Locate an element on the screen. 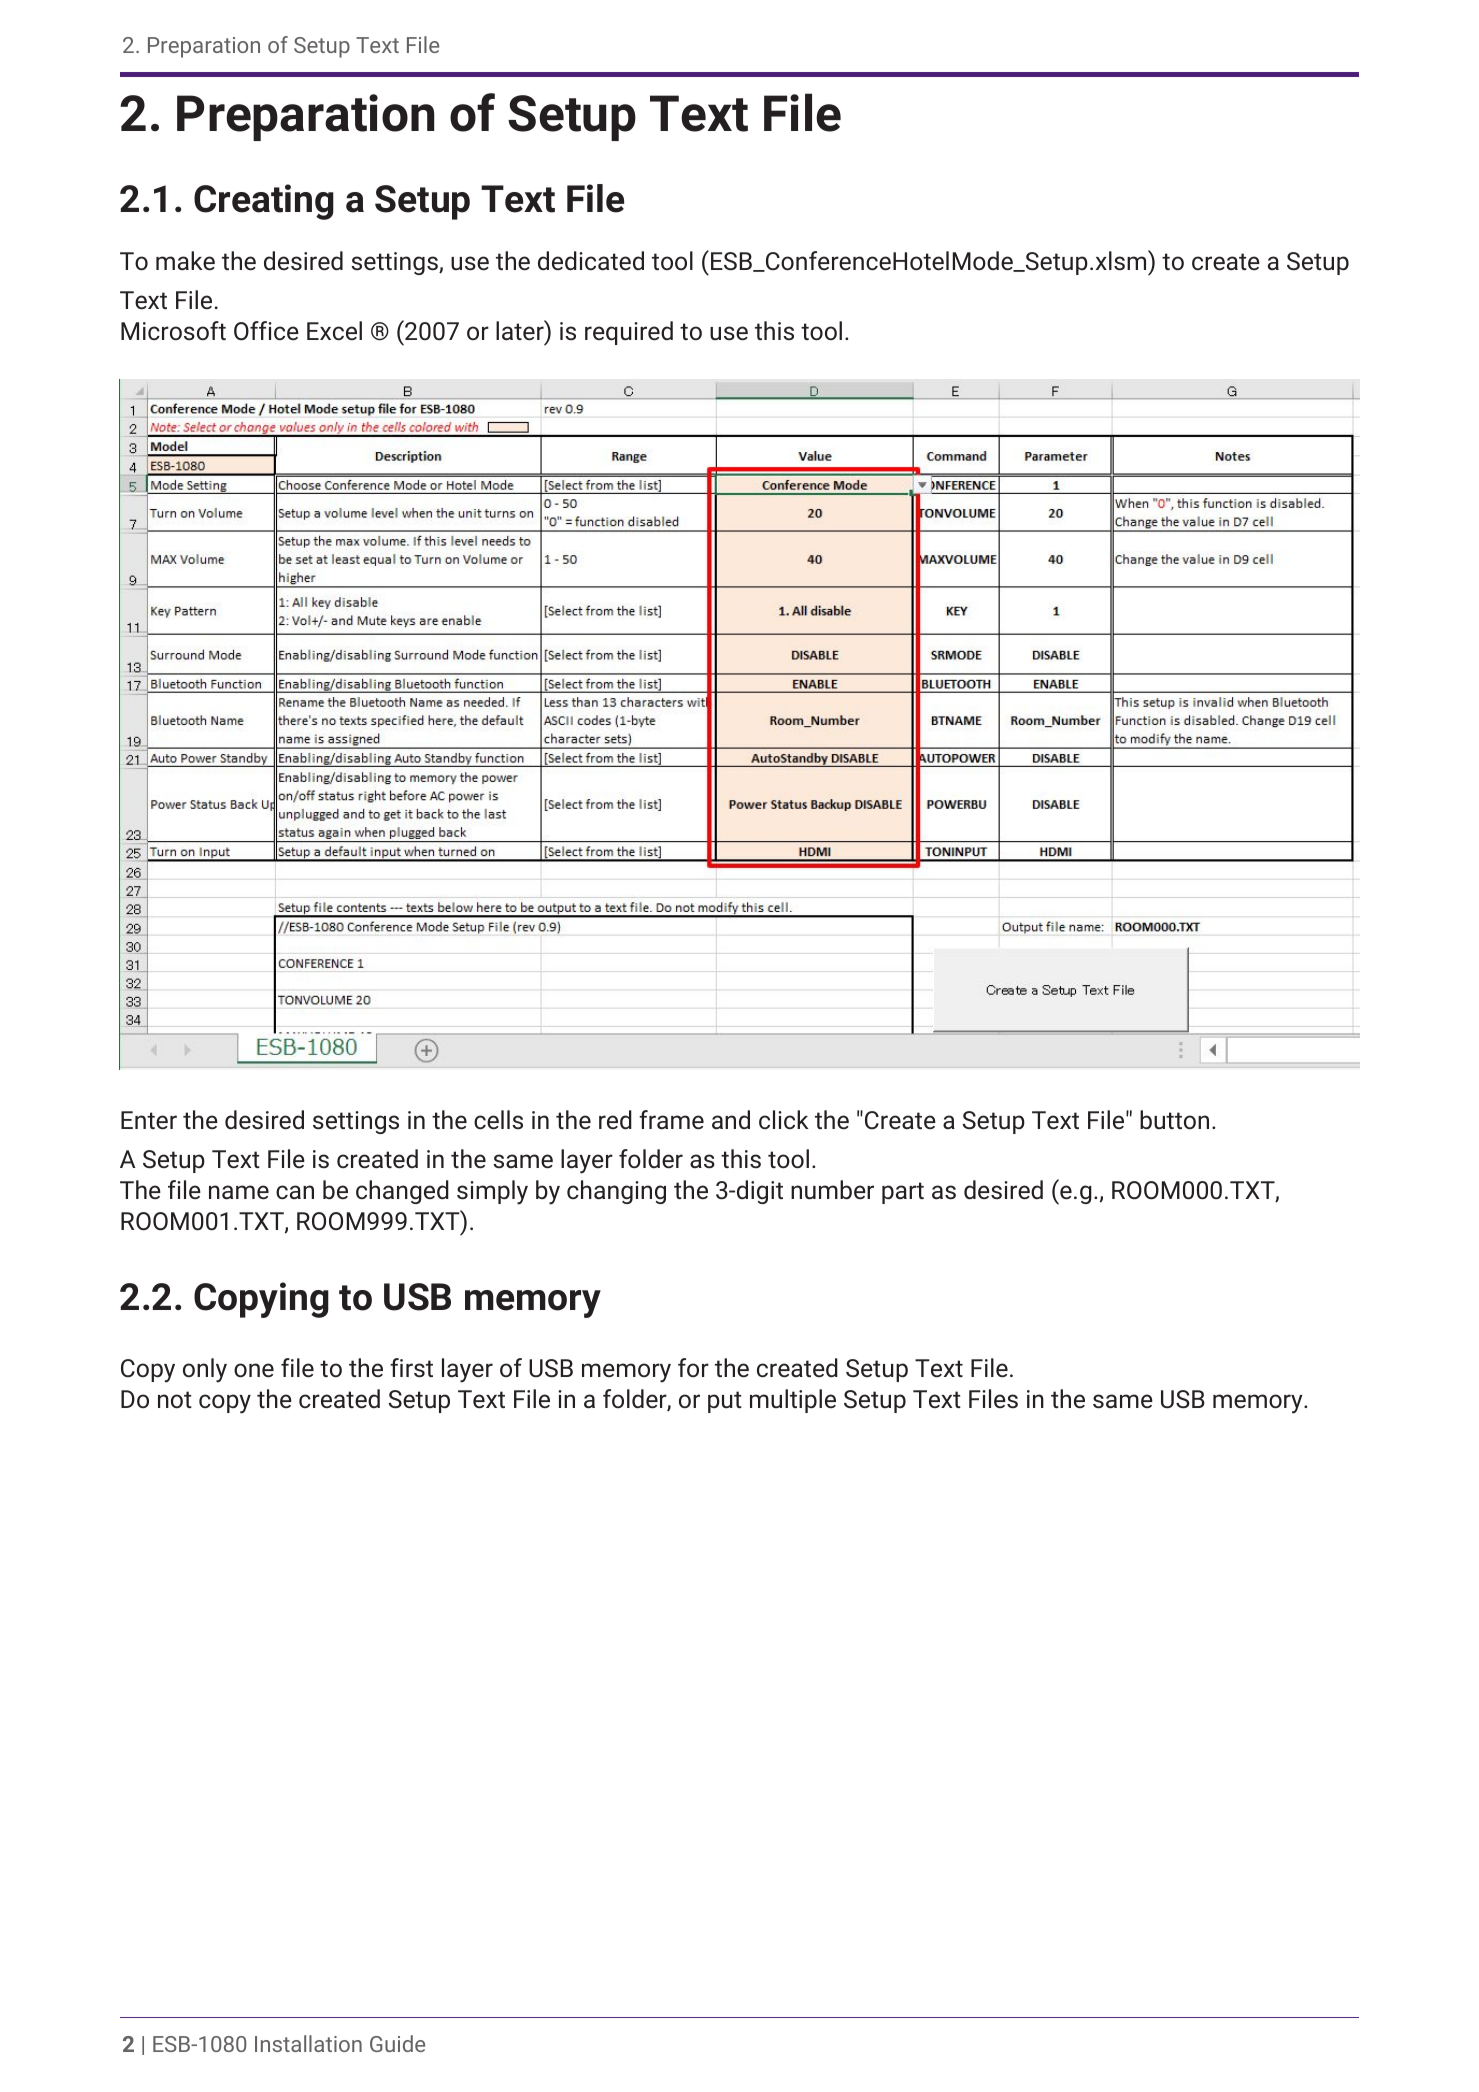 This screenshot has width=1479, height=2092. required is located at coordinates (629, 333).
